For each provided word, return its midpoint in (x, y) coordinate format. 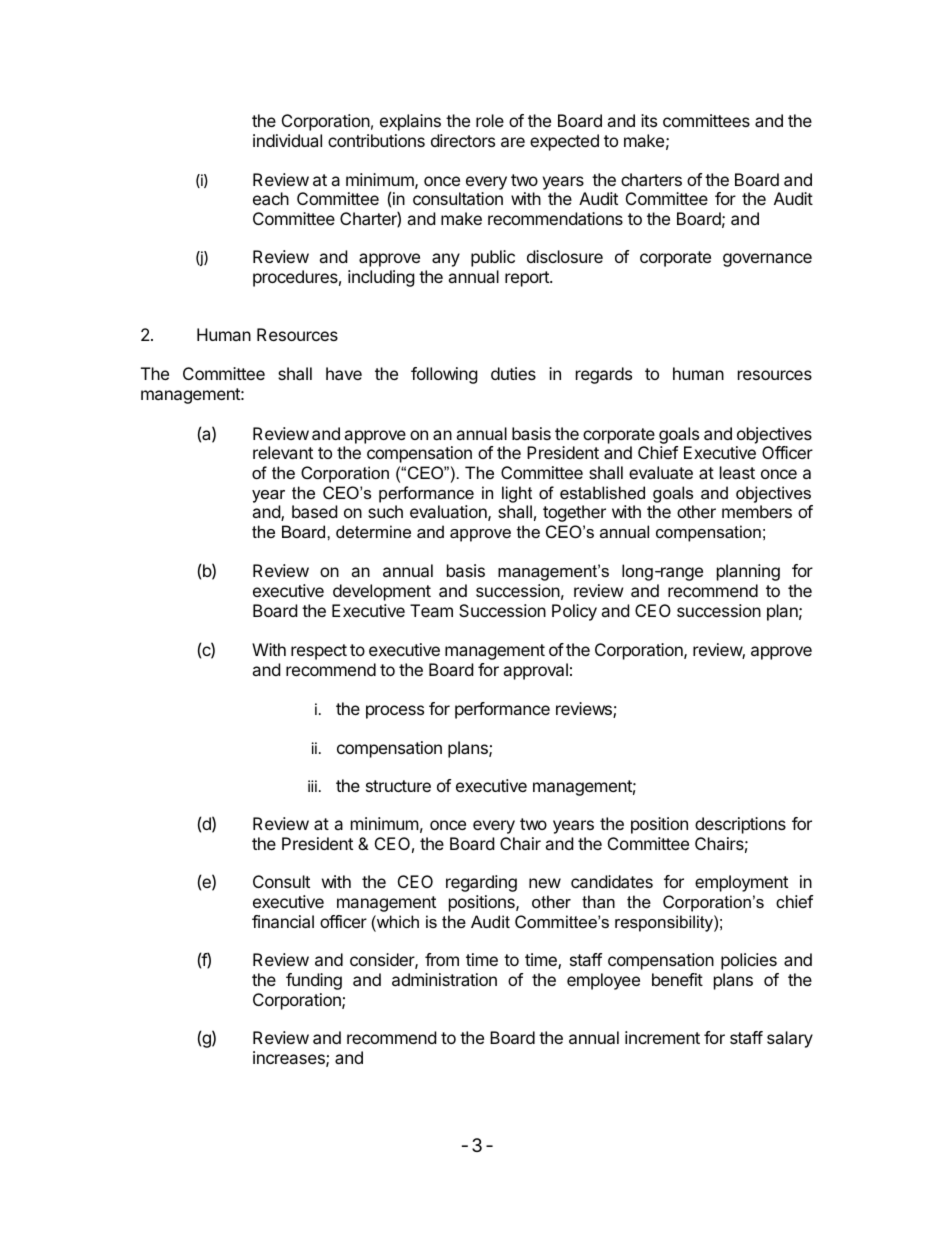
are (513, 142)
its (649, 120)
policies (749, 961)
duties (513, 373)
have (344, 373)
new (545, 883)
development (382, 592)
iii (312, 786)
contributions (376, 140)
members (757, 511)
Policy (574, 612)
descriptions (740, 825)
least (737, 472)
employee (603, 981)
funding (314, 981)
